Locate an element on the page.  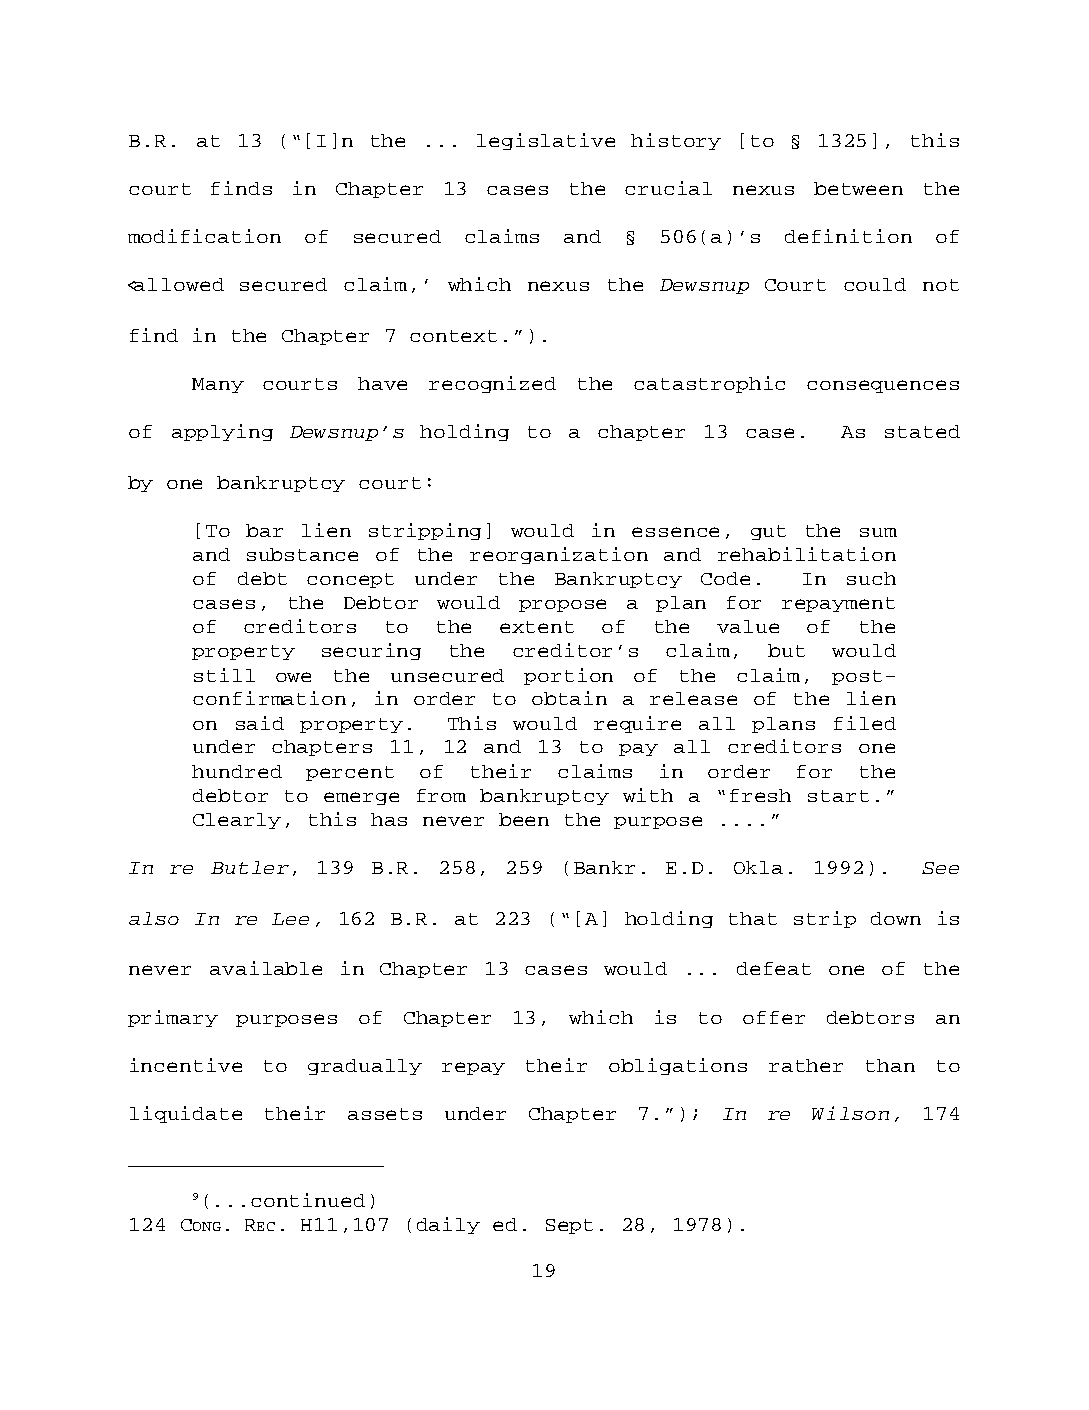
been is located at coordinates (524, 819).
